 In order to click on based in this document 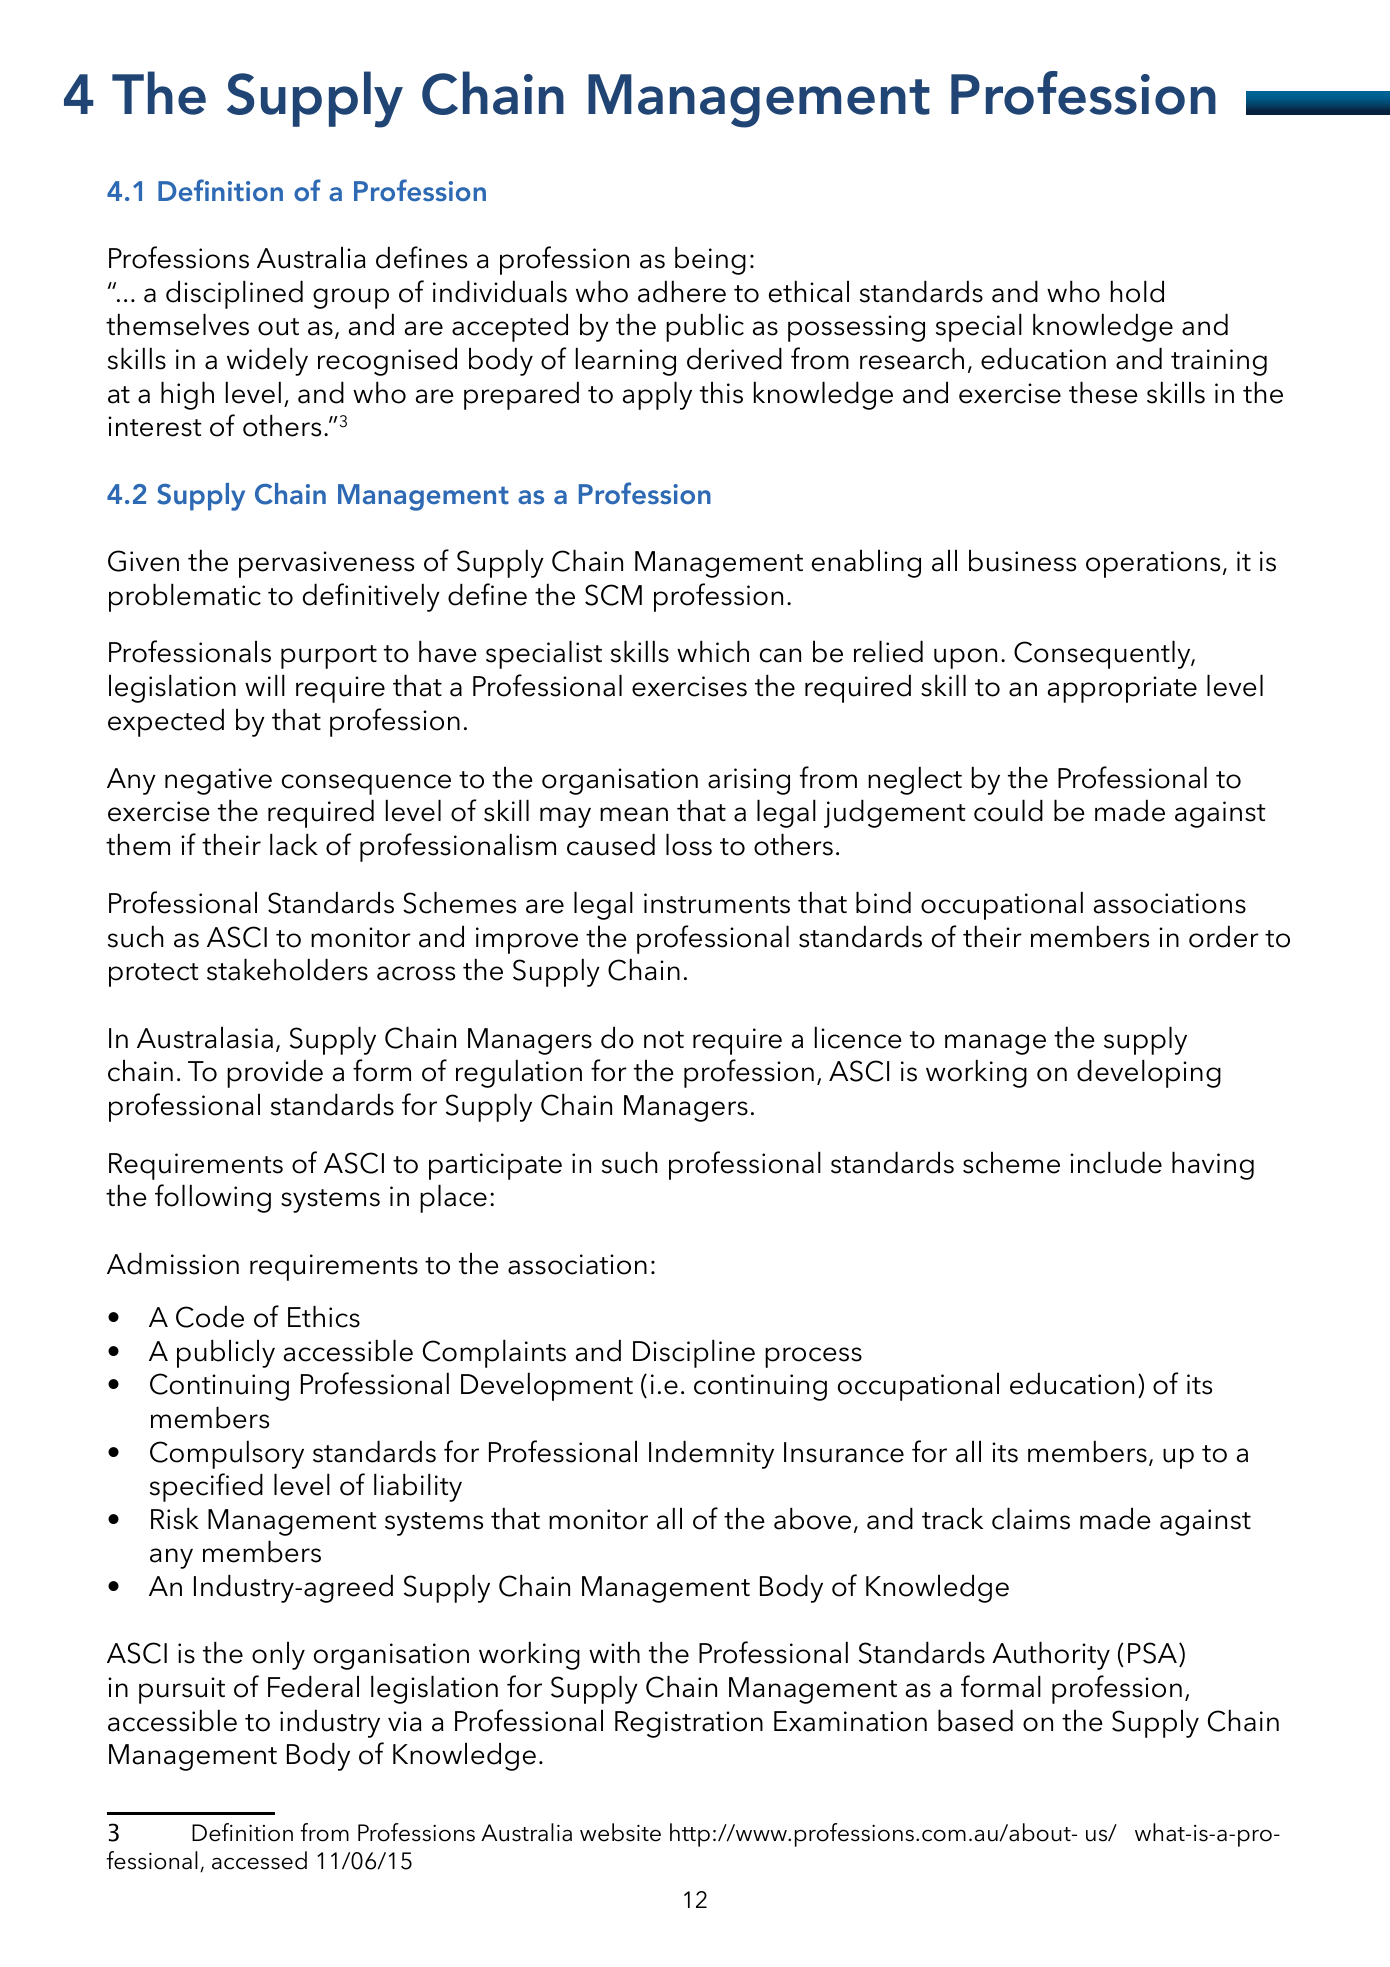, I will do `click(975, 1720)`.
